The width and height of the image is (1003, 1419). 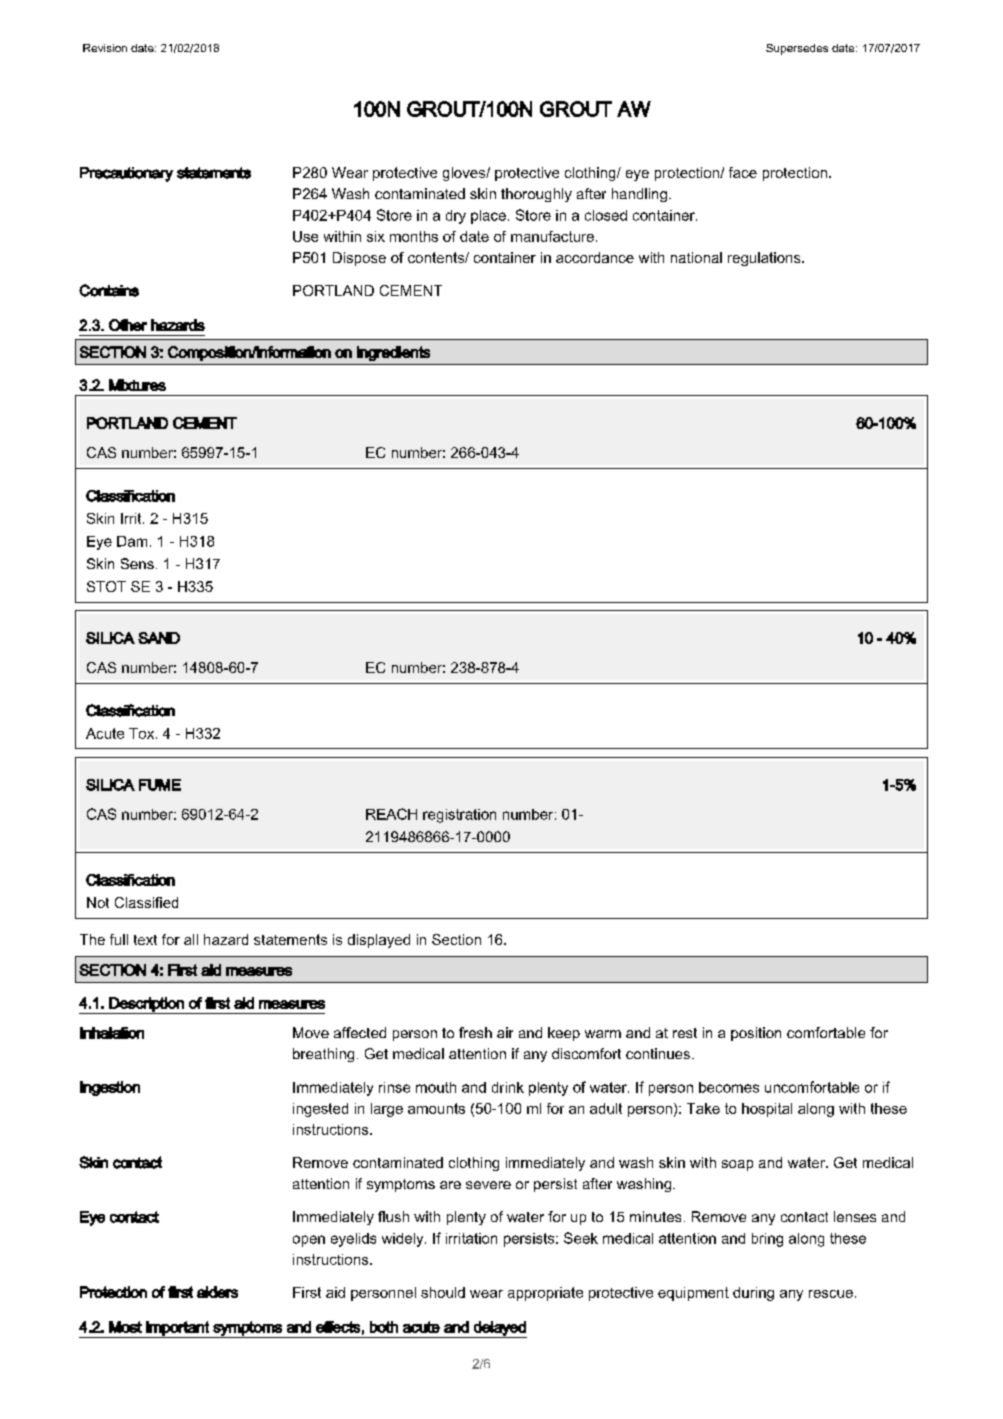 I want to click on Revision, so click(x=105, y=48).
